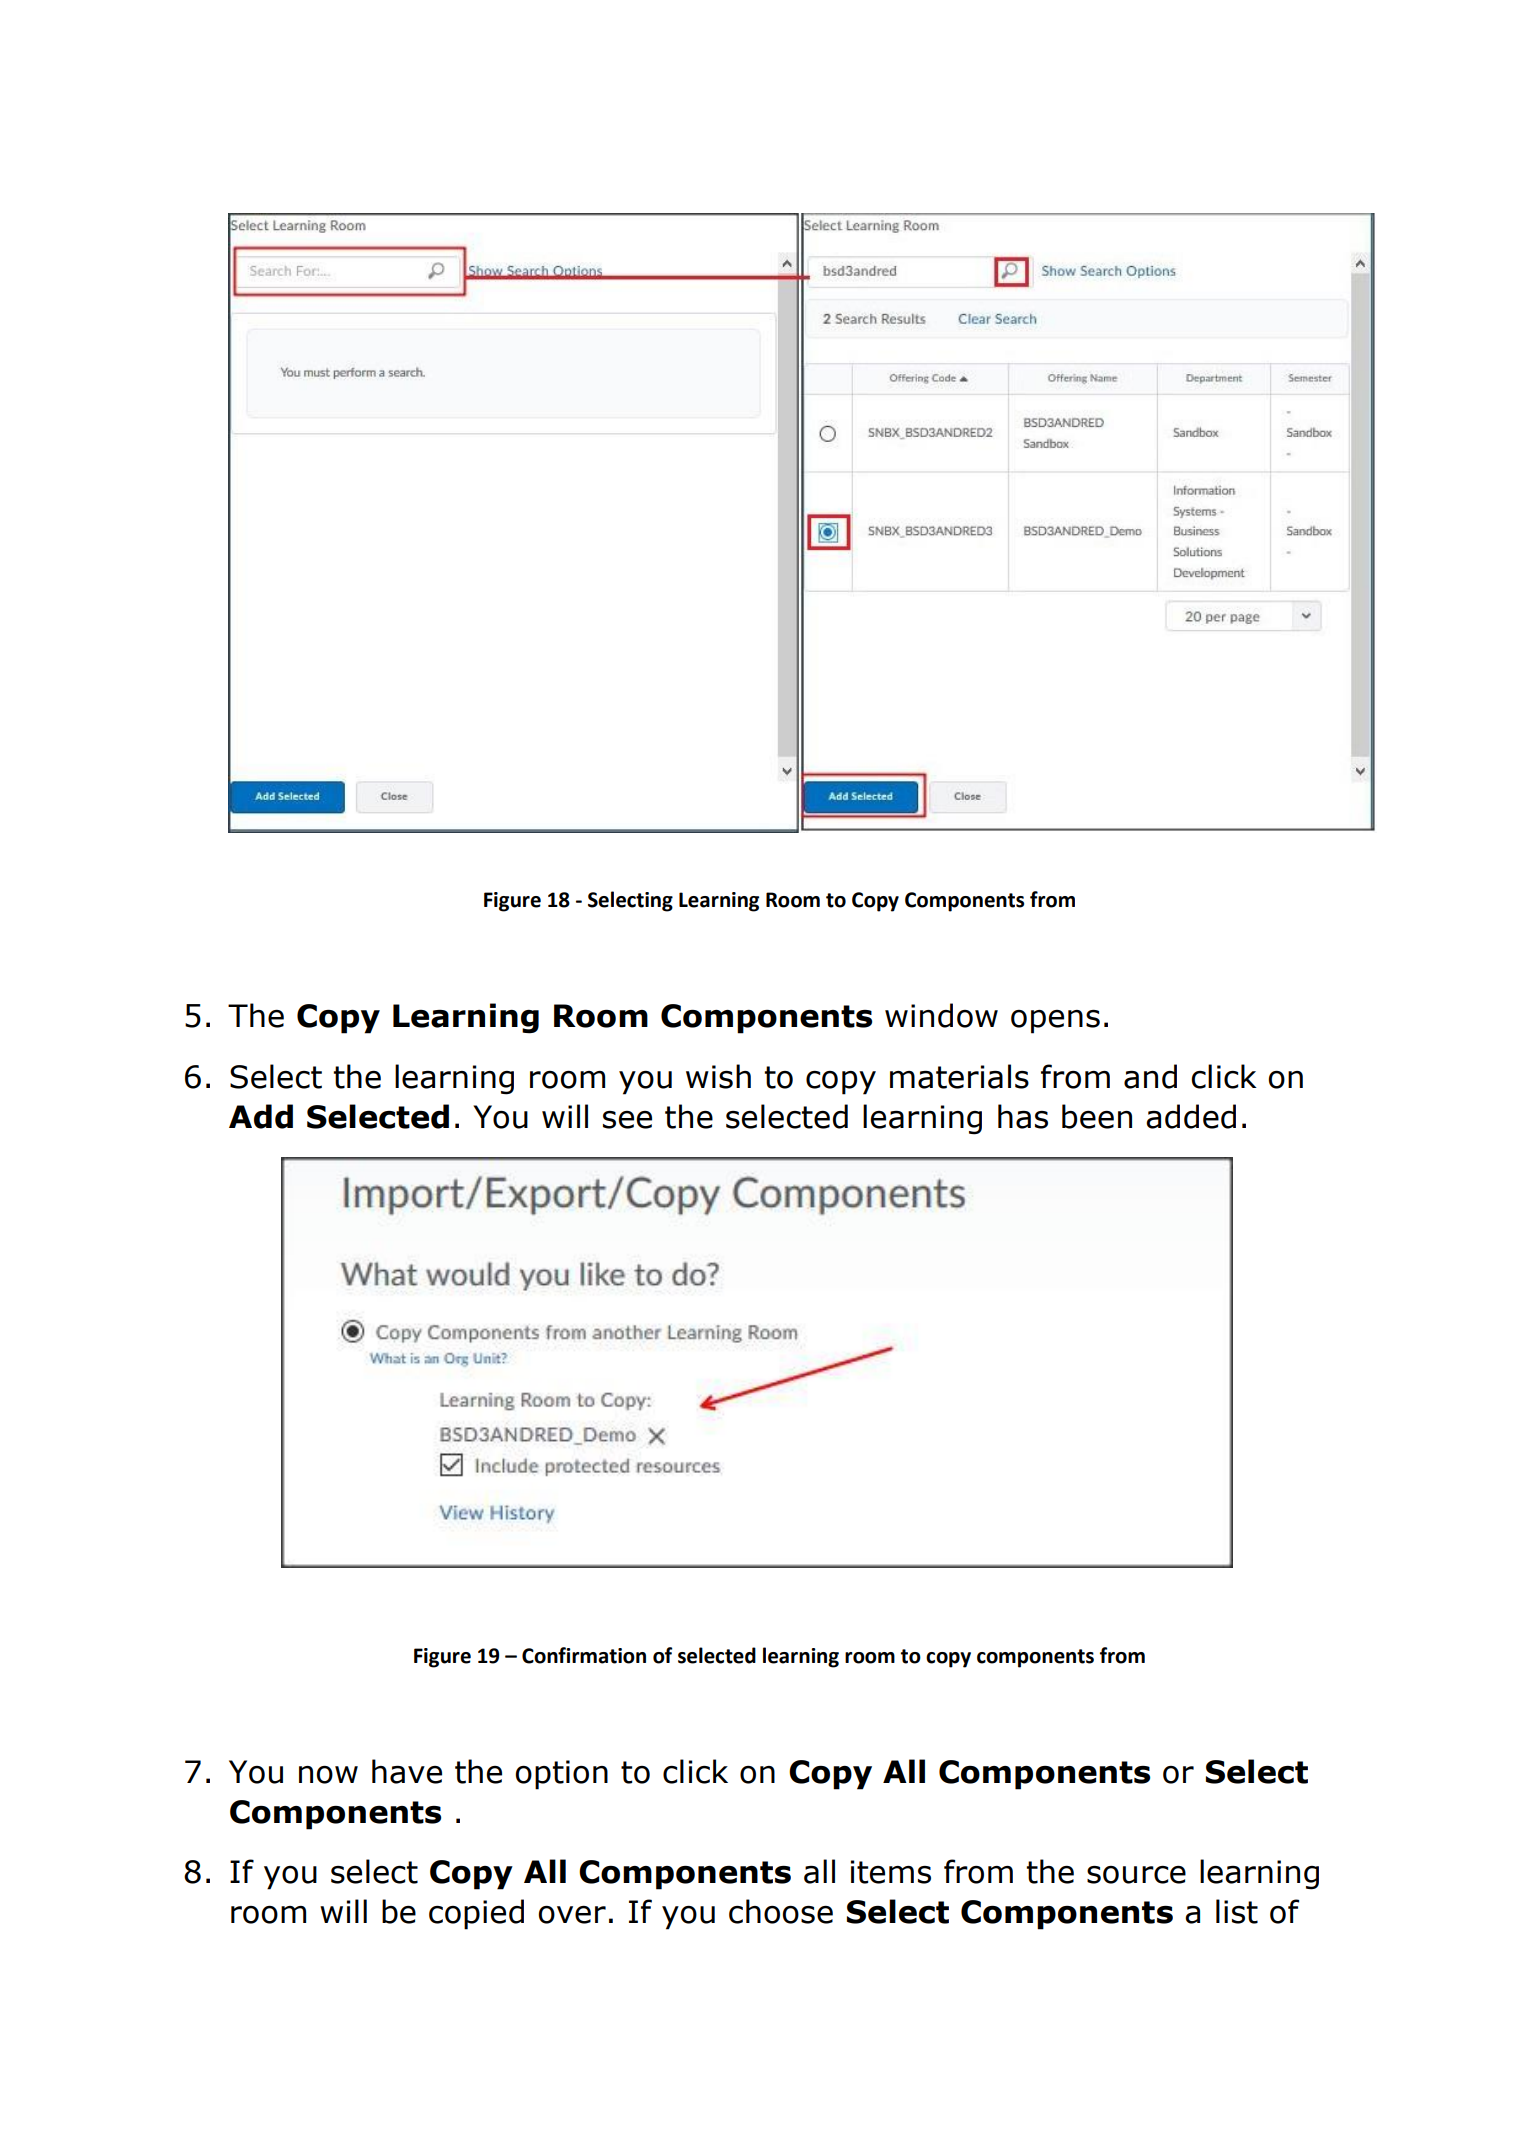 The height and width of the screenshot is (2141, 1514). Describe the element at coordinates (781, 1911) in the screenshot. I see `choose` at that location.
